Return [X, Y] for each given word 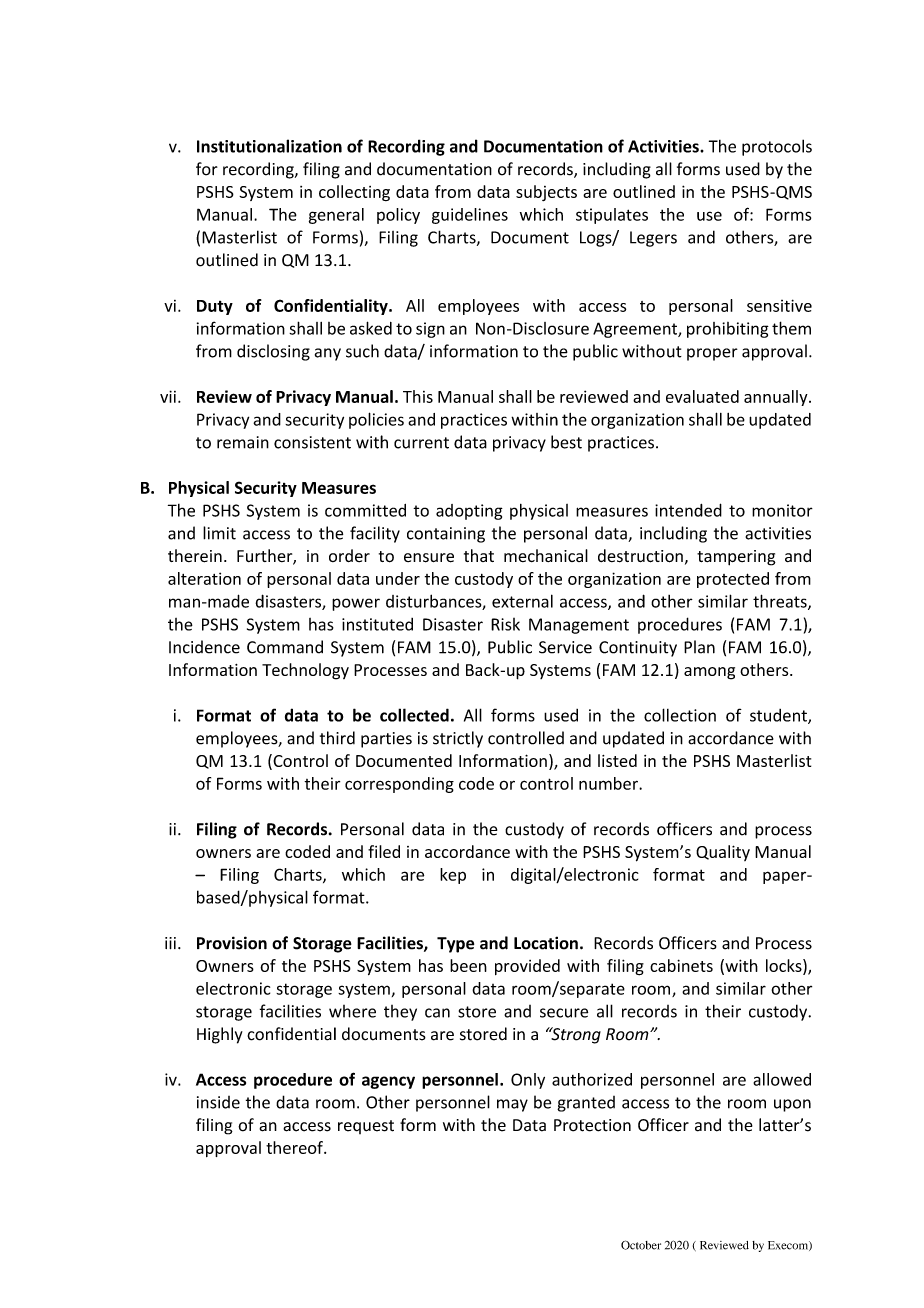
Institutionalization [269, 146]
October [641, 1245]
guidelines [470, 216]
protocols [777, 147]
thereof [295, 1147]
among [709, 673]
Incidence [204, 647]
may [512, 1105]
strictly [458, 739]
